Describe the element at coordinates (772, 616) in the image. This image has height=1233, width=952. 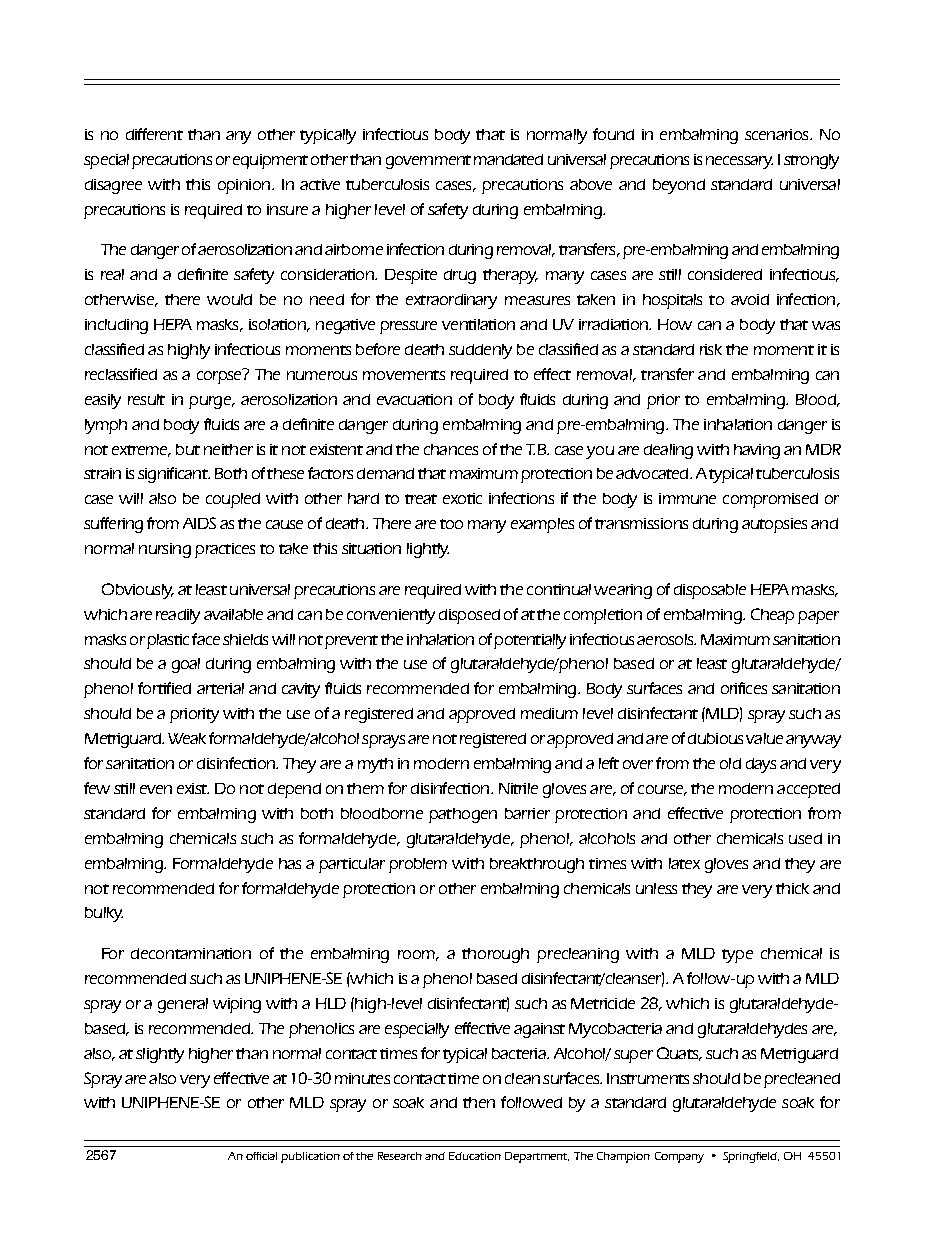
I see `Cheap` at that location.
